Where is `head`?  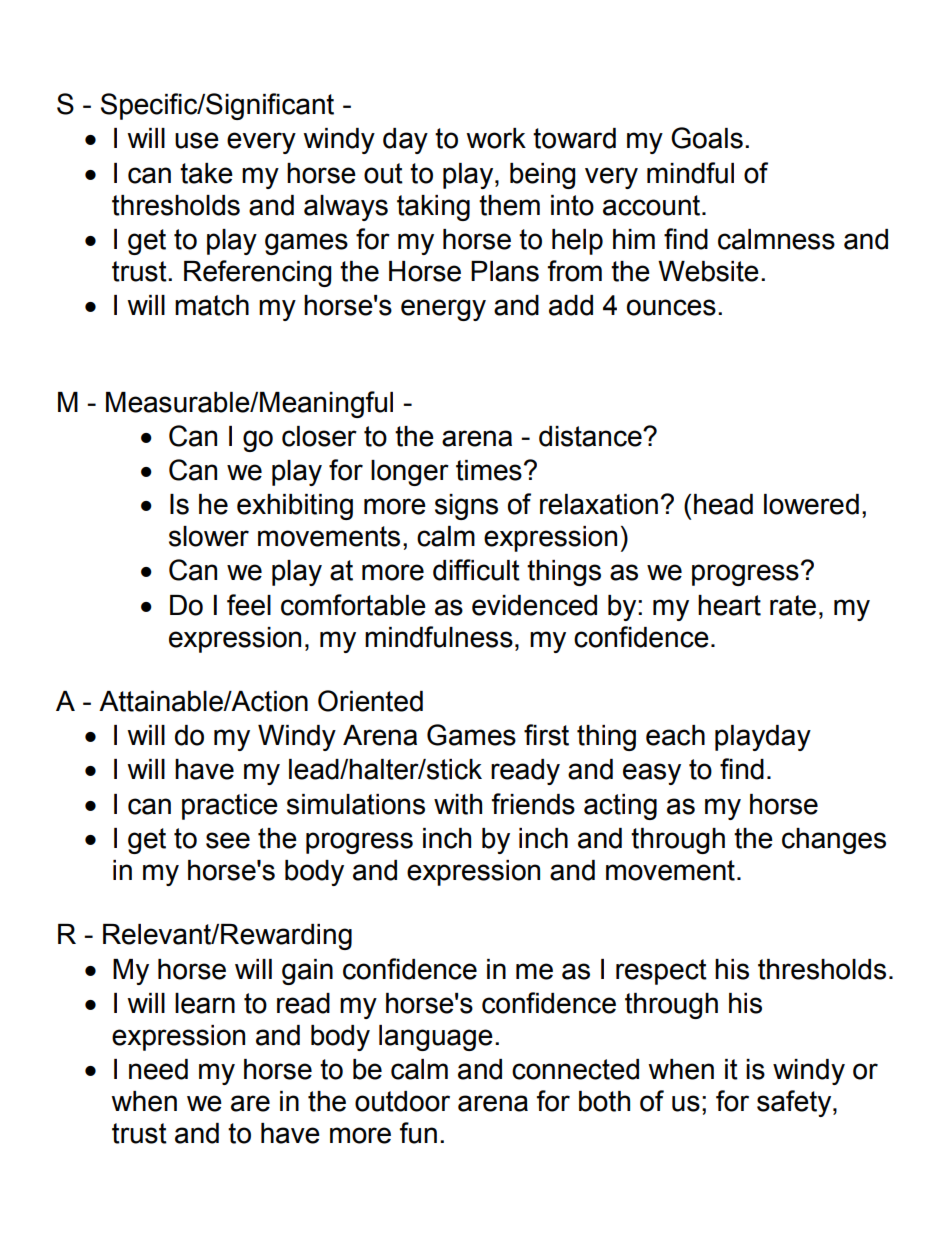 head is located at coordinates (723, 504).
